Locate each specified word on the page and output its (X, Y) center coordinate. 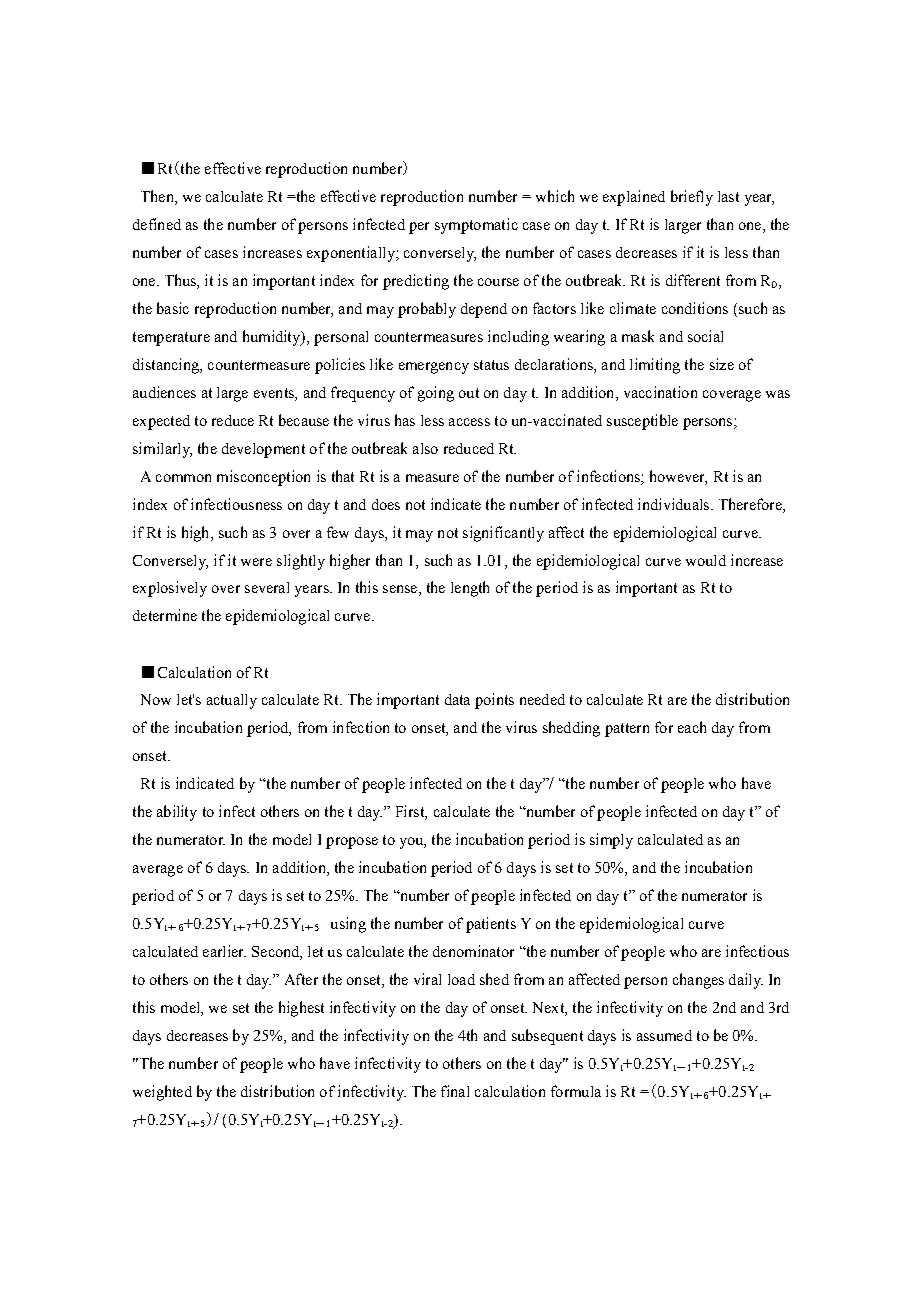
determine (165, 615)
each (692, 727)
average (158, 871)
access (469, 422)
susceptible (642, 422)
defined (157, 224)
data (457, 699)
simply (611, 841)
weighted (162, 1093)
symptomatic (476, 226)
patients (491, 925)
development (263, 450)
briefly (692, 198)
